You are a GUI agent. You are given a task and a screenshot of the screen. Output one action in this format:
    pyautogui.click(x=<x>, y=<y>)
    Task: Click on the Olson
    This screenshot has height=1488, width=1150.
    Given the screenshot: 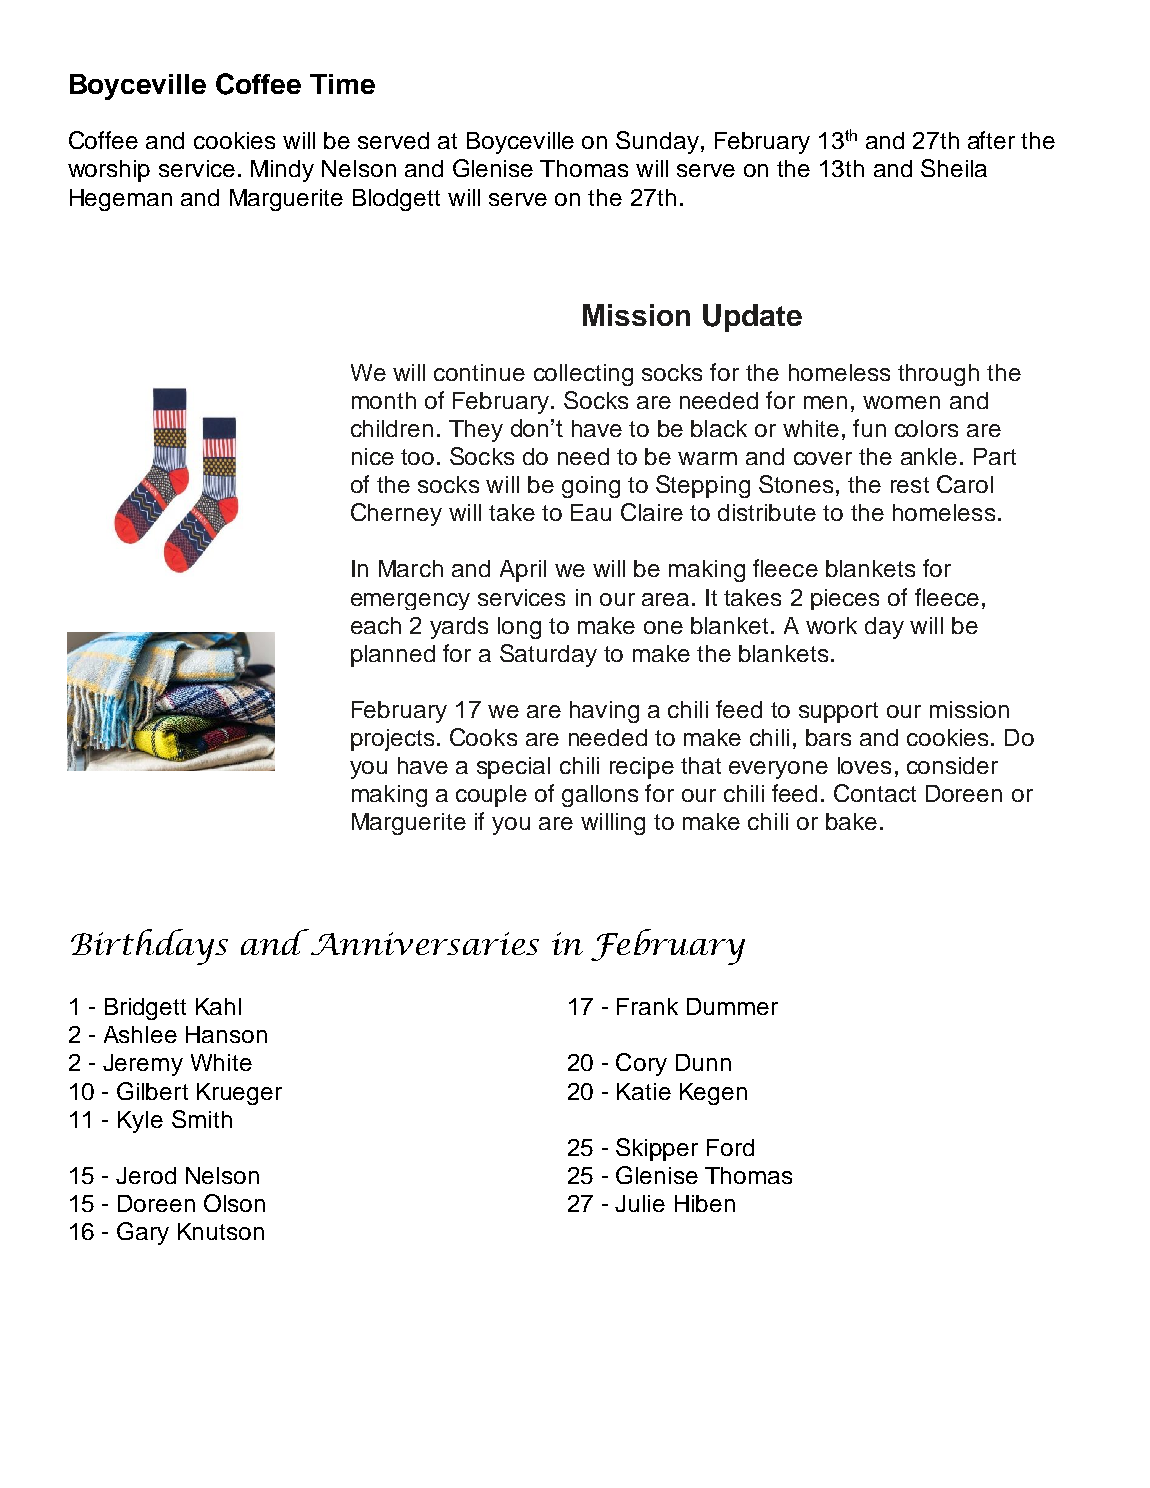 What is the action you would take?
    pyautogui.click(x=234, y=1203)
